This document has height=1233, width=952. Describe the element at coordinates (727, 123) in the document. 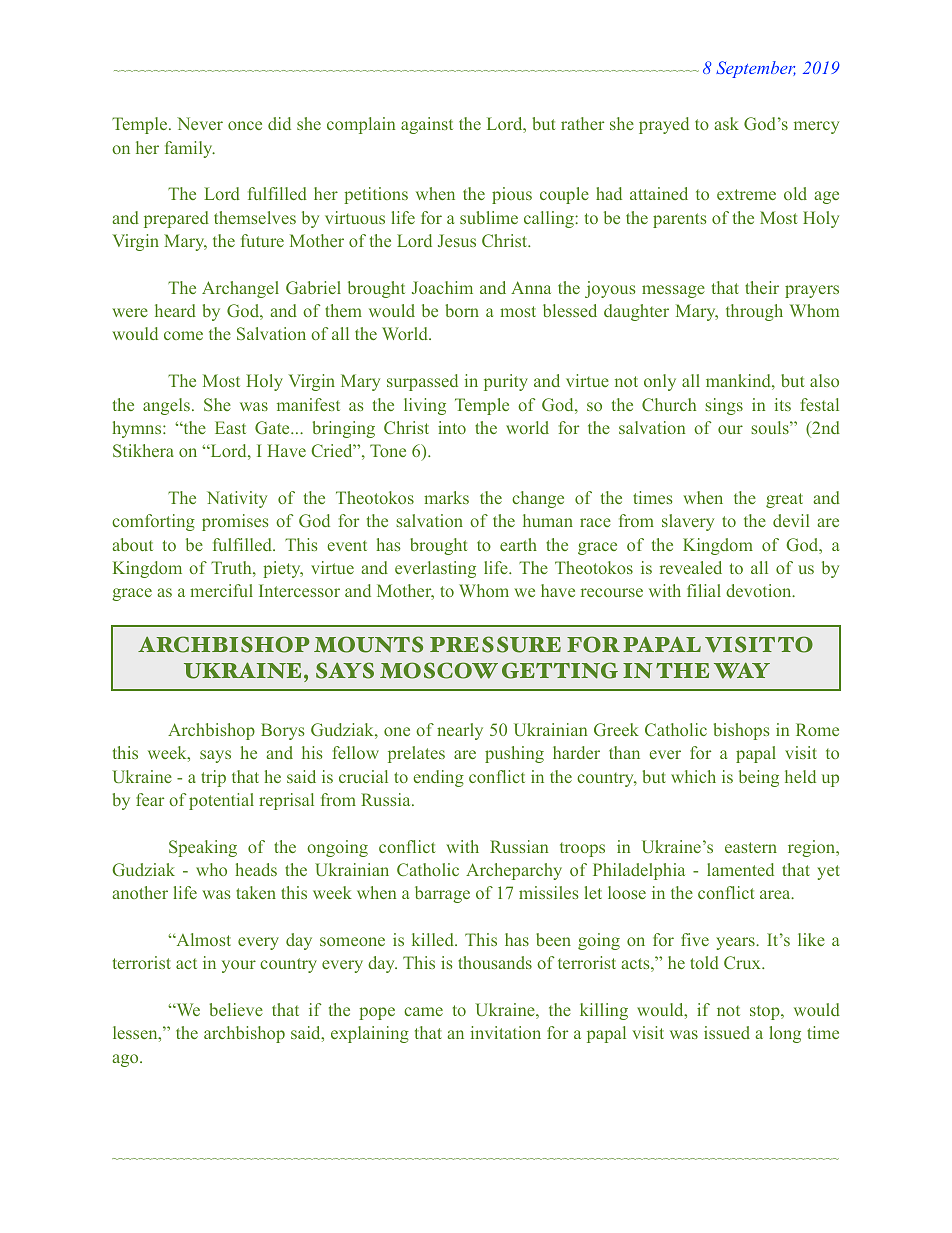

I see `ask` at that location.
